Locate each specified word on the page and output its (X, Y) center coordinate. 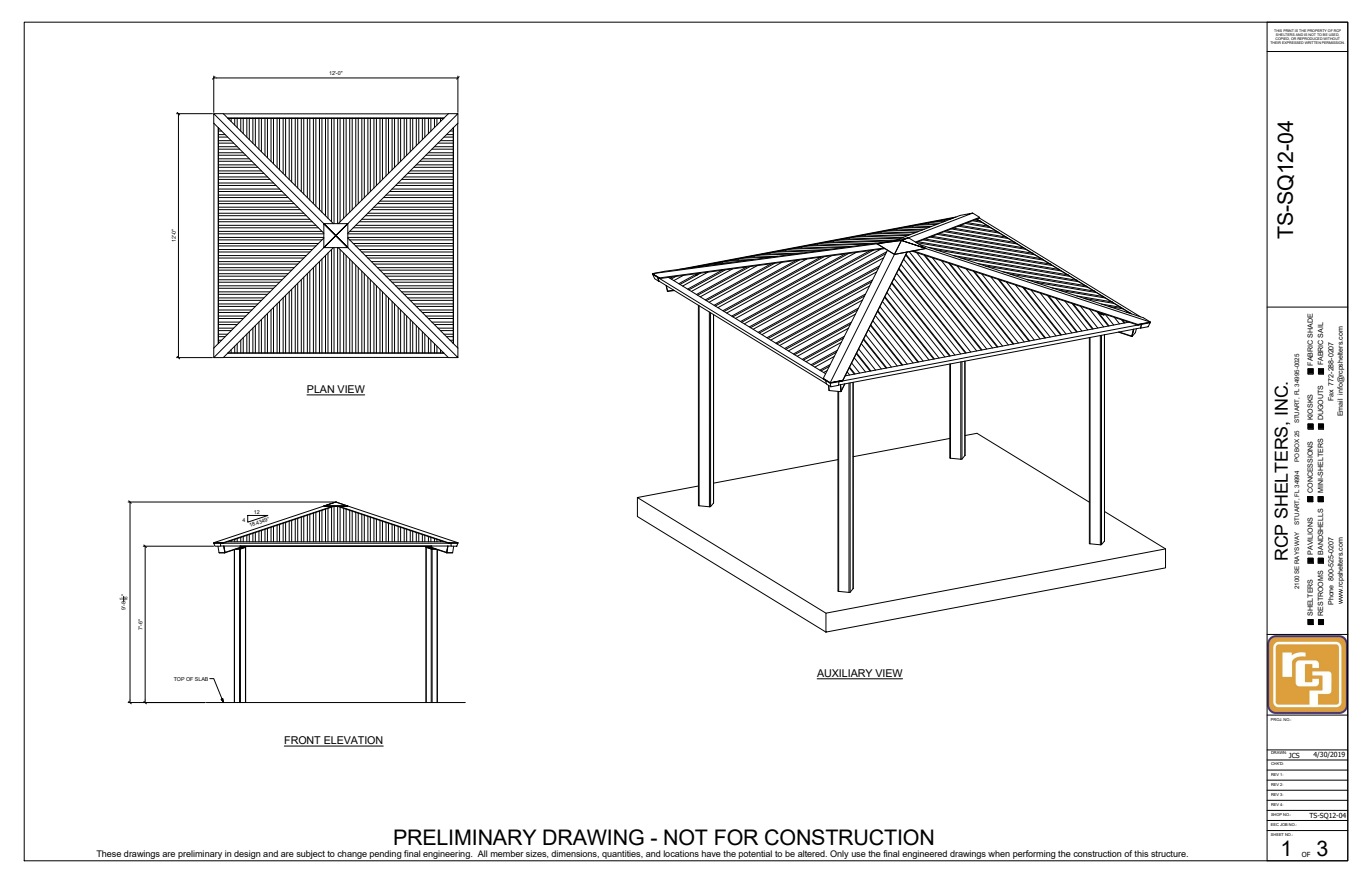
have (711, 853)
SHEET (1277, 834)
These (108, 853)
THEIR (1276, 41)
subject (311, 855)
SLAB (203, 679)
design (247, 855)
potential (755, 855)
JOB (1284, 824)
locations (681, 853)
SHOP (1276, 813)
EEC (1275, 824)
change (352, 855)
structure (1169, 854)
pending (385, 855)
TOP (179, 679)
